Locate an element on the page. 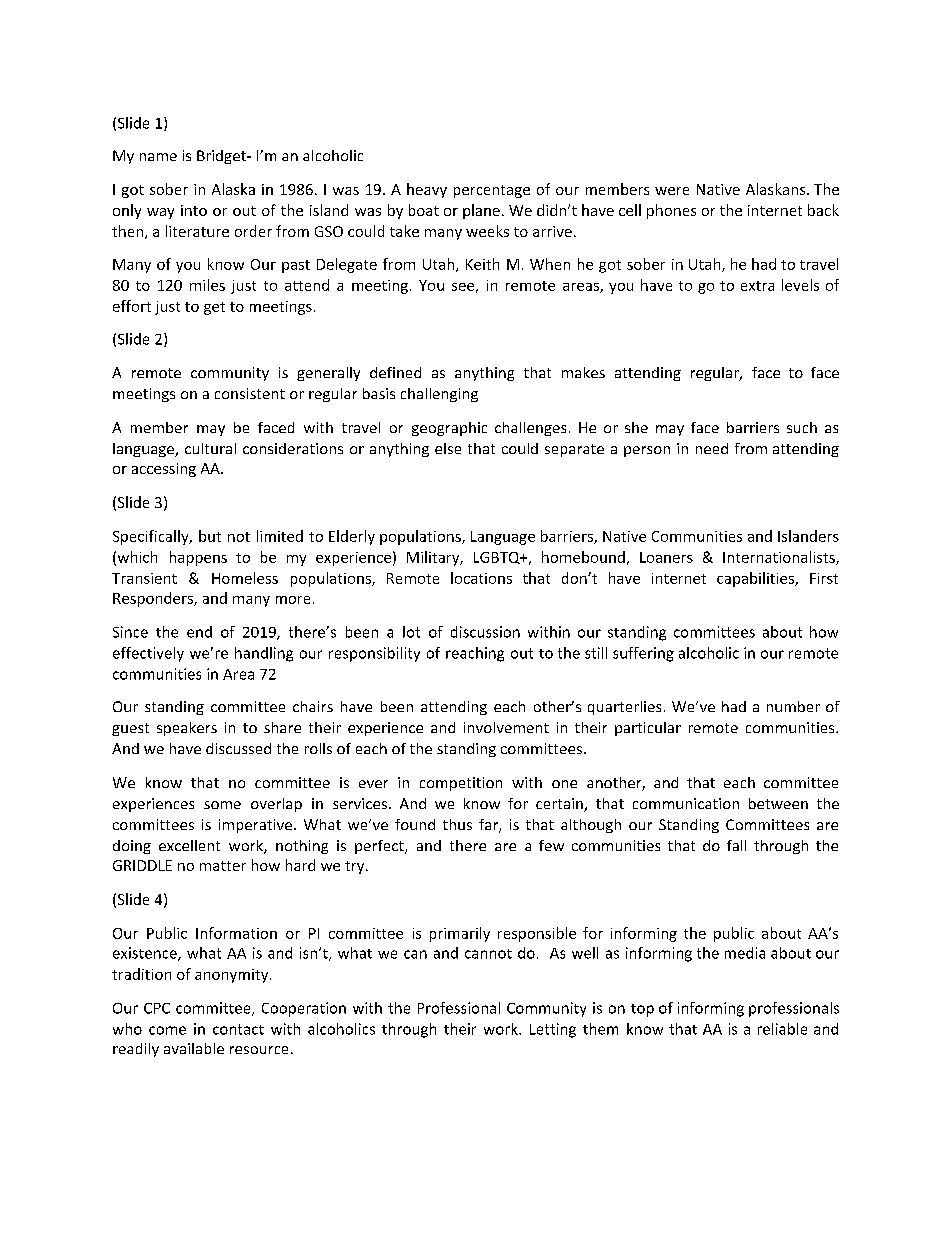 The width and height of the page is (952, 1233). between is located at coordinates (778, 803).
